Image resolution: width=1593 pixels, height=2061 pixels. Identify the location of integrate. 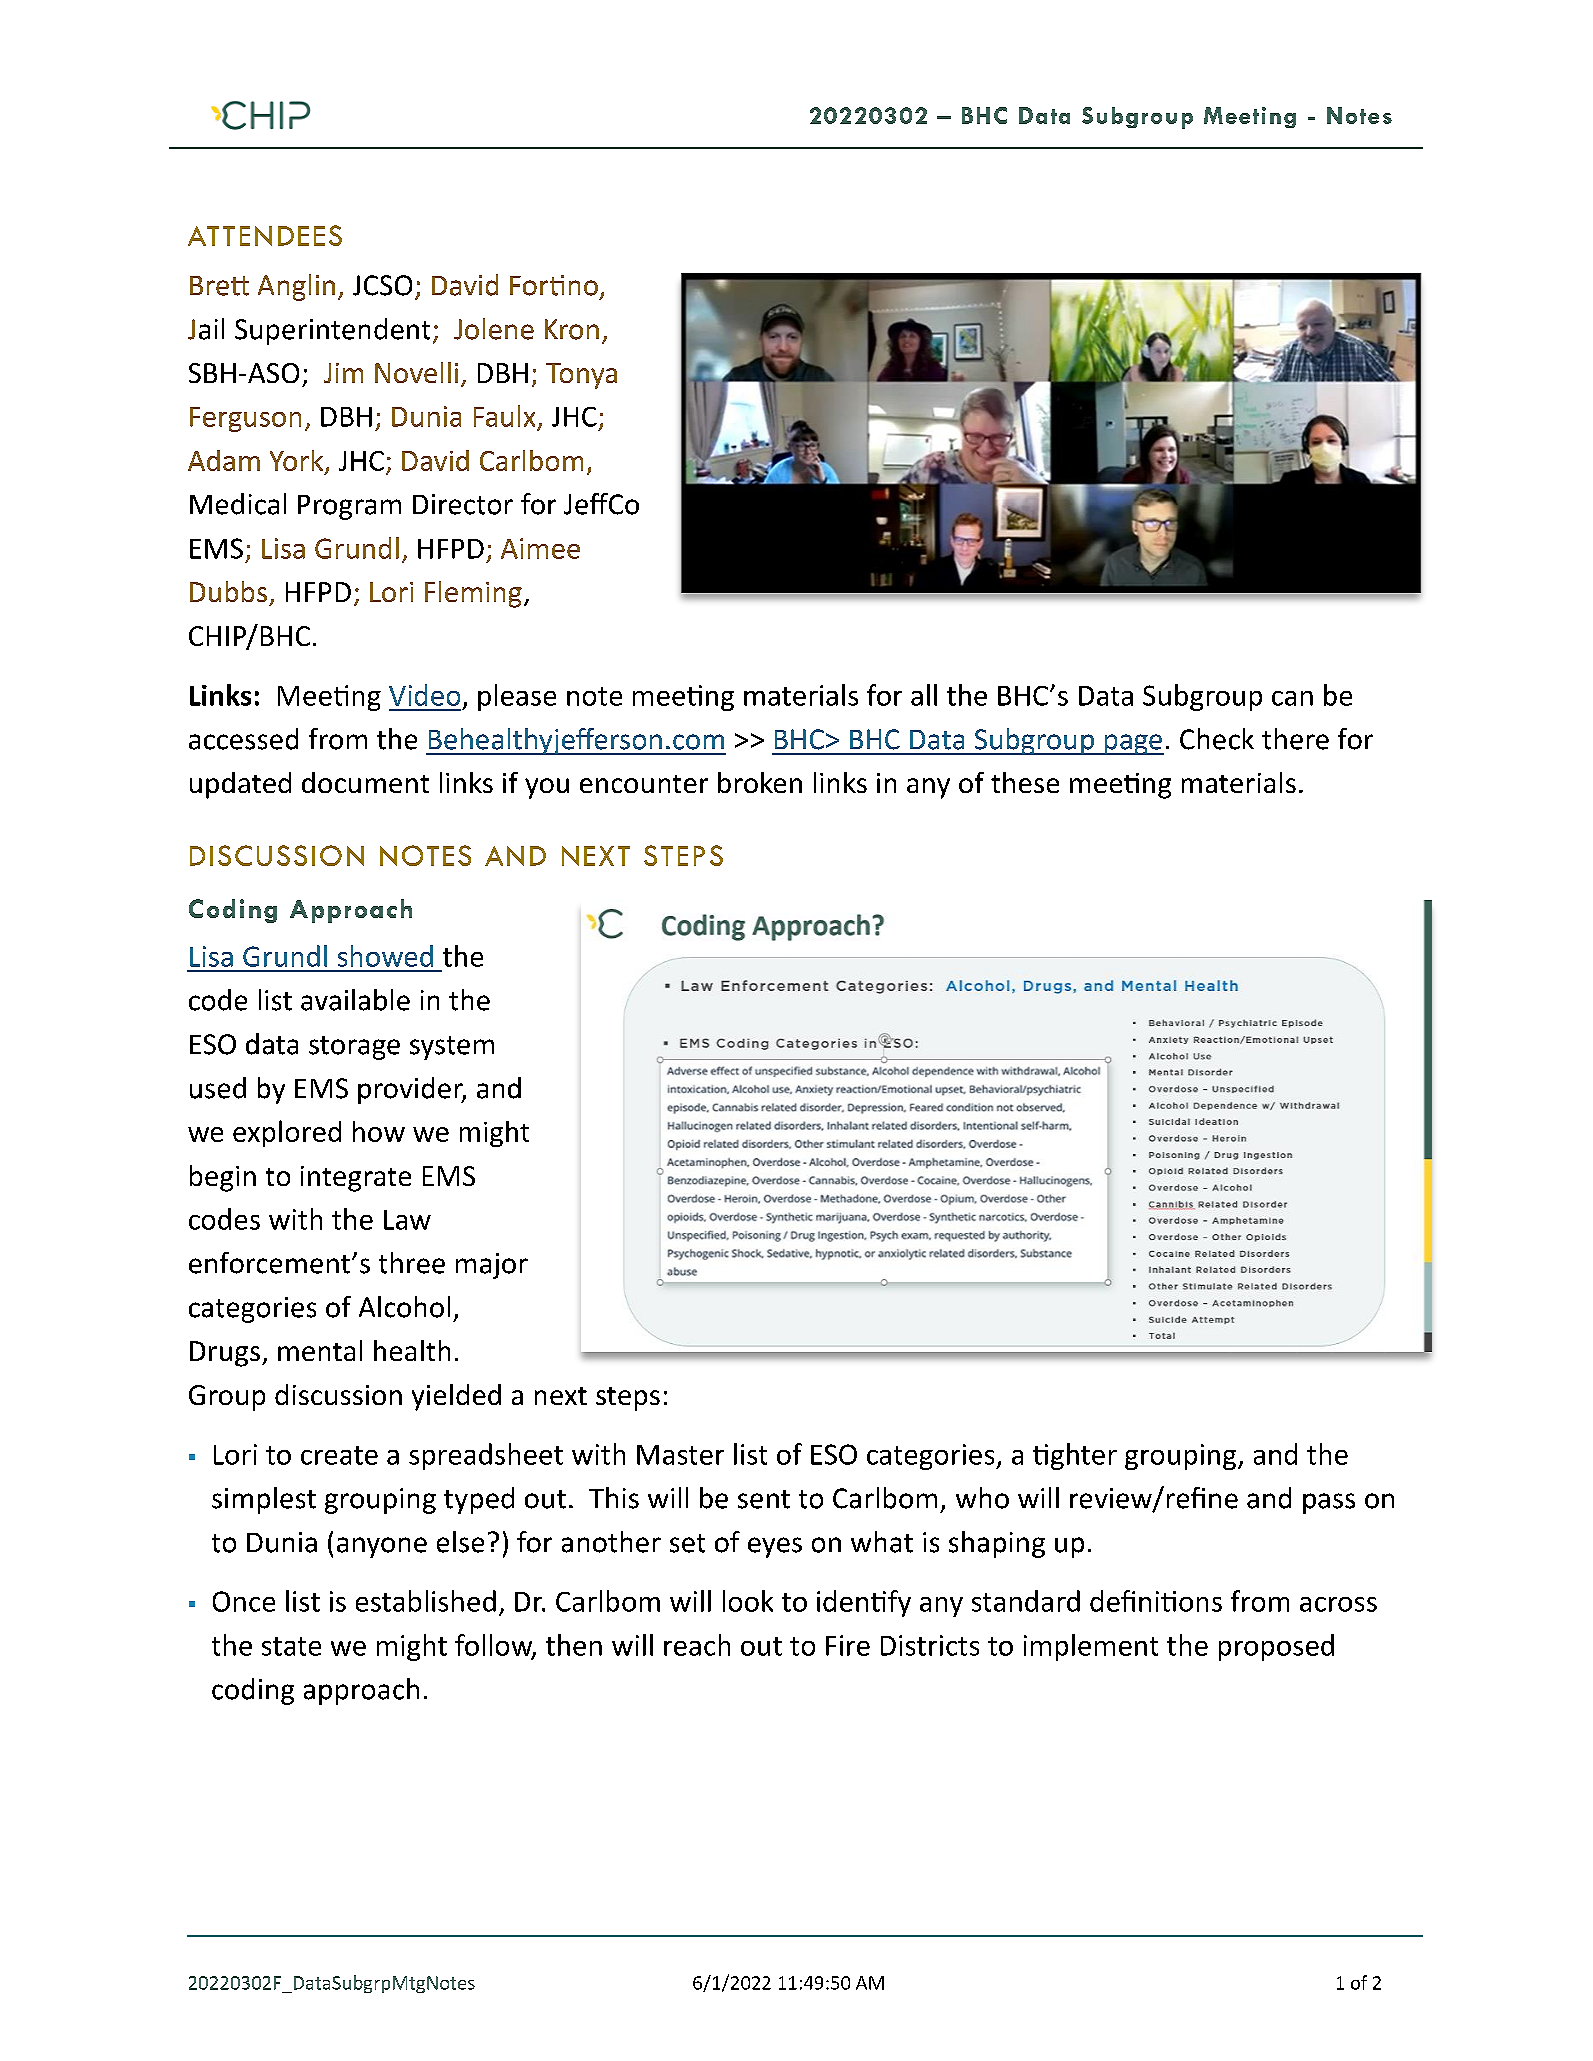
(356, 1179).
